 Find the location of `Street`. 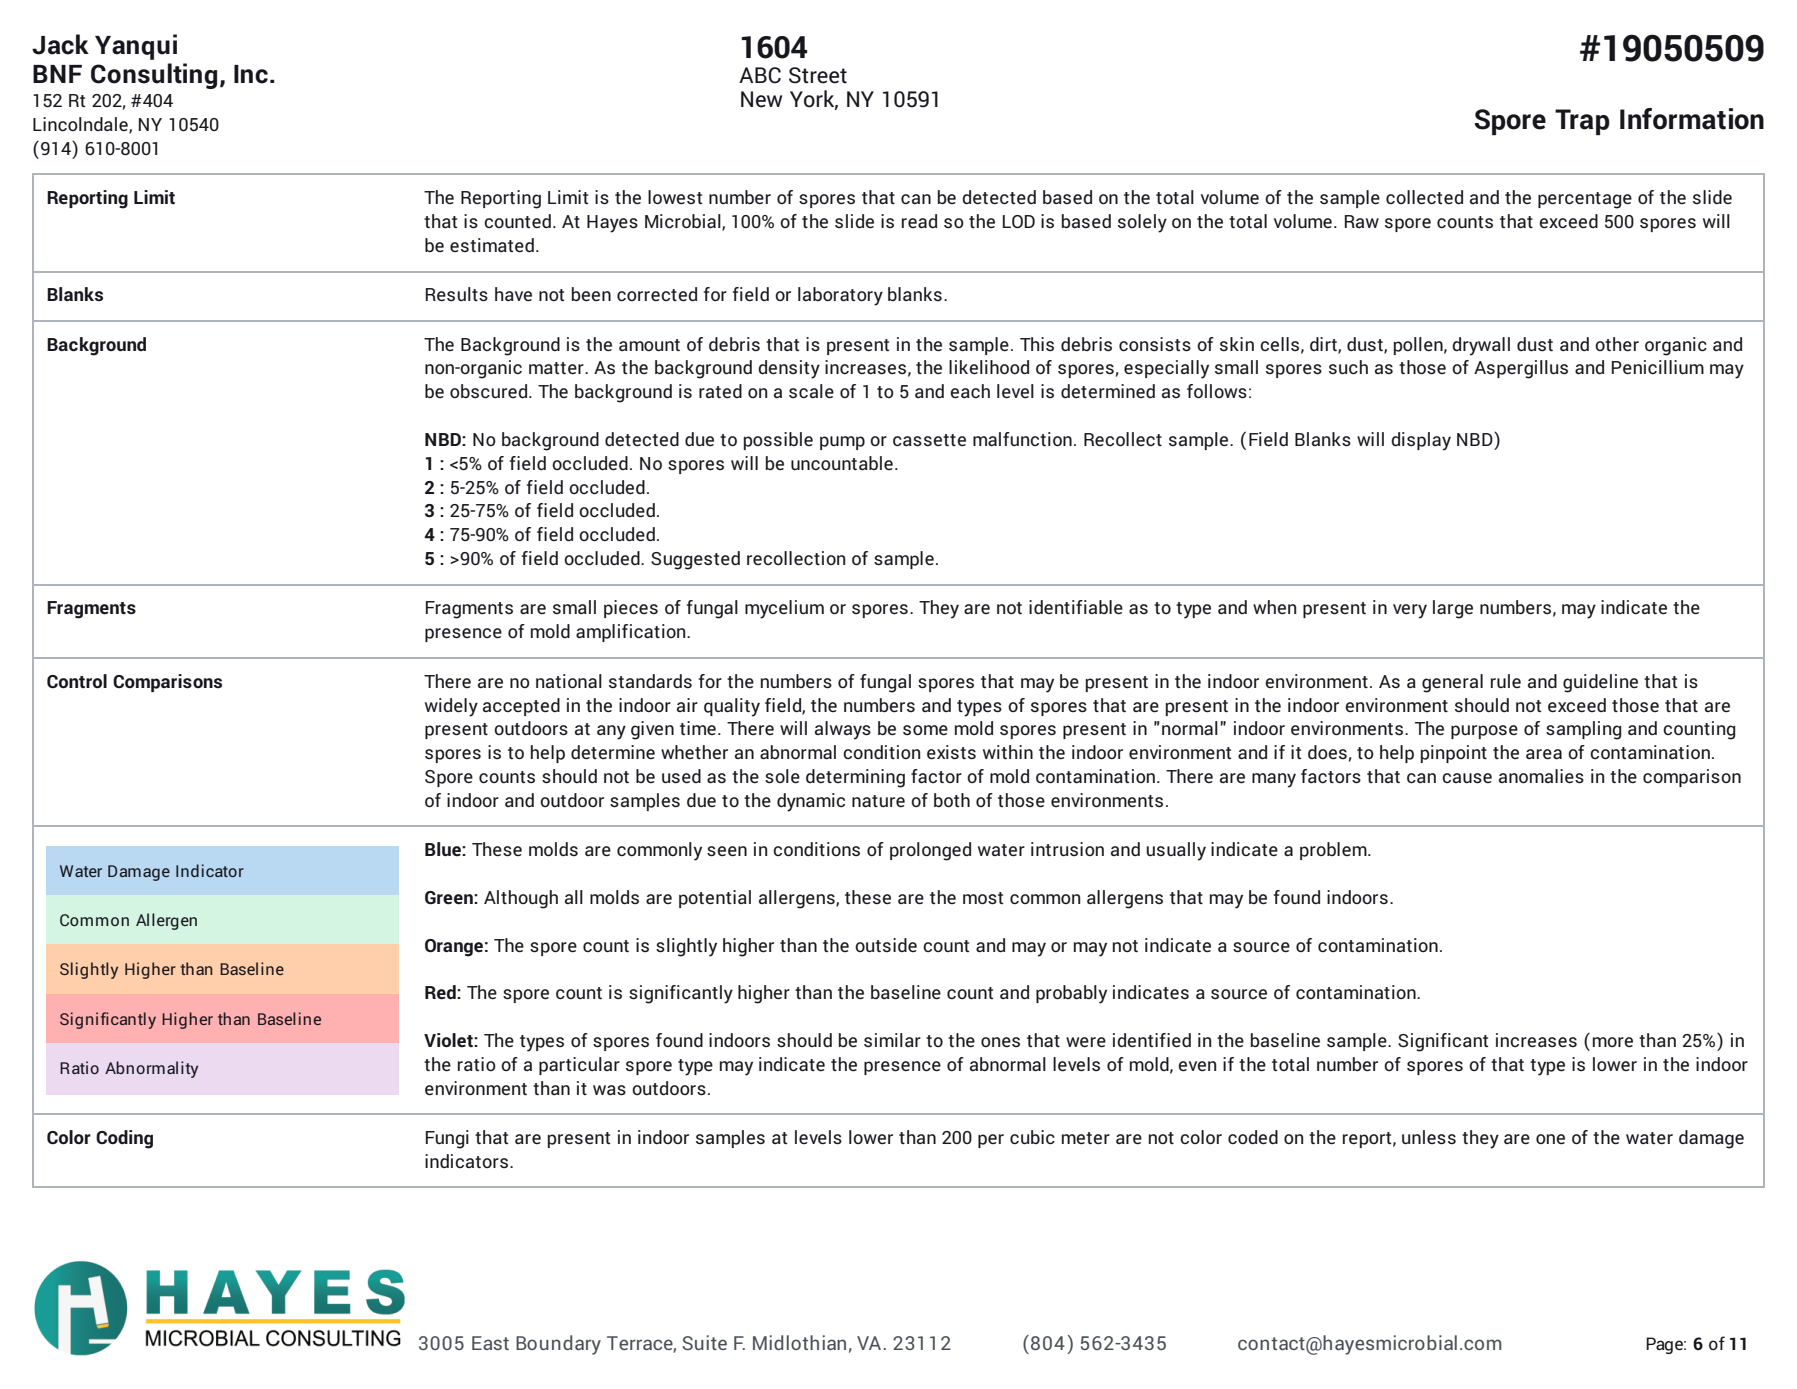

Street is located at coordinates (818, 75).
